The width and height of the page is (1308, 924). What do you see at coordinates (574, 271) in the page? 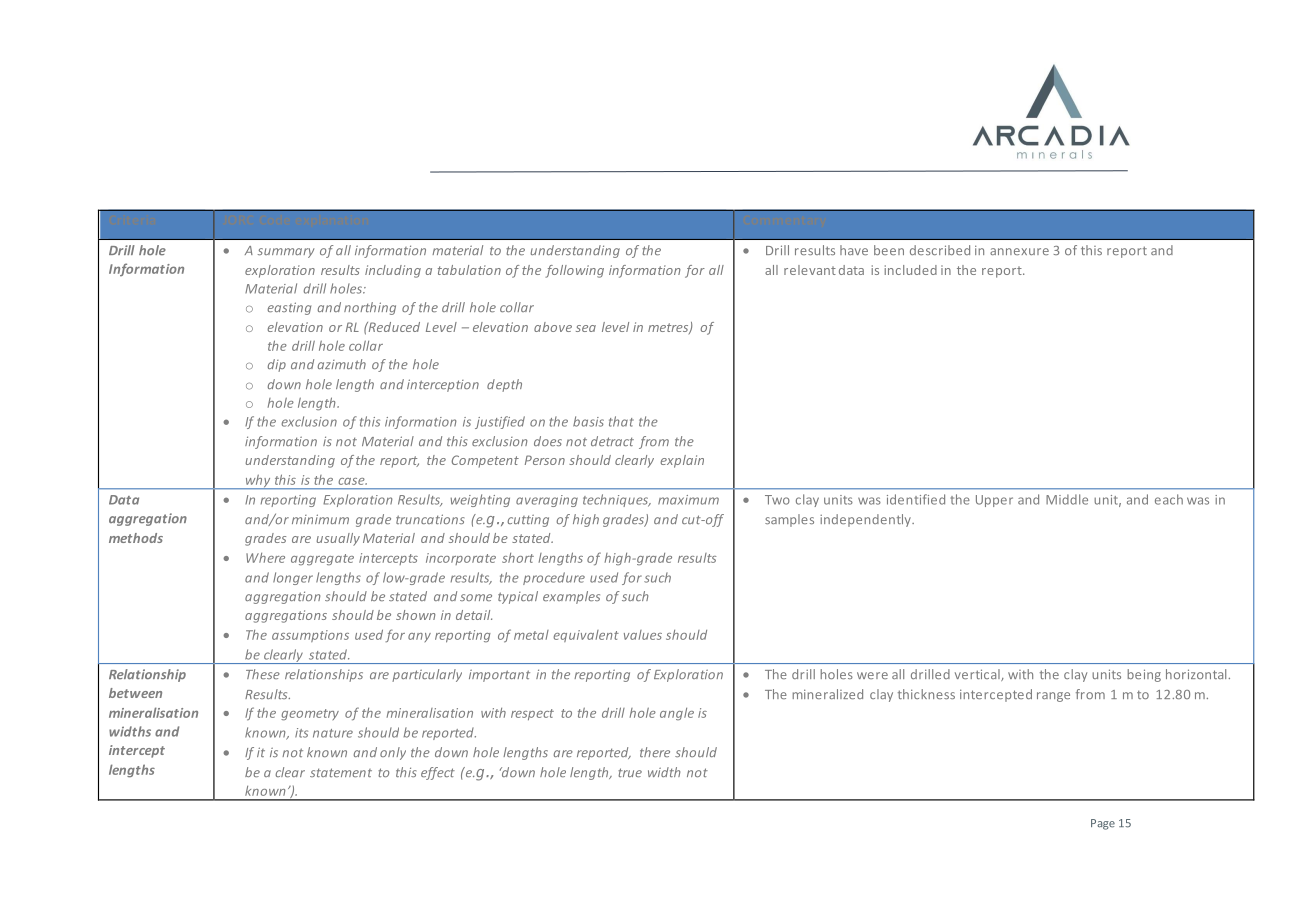
I see `following` at bounding box center [574, 271].
